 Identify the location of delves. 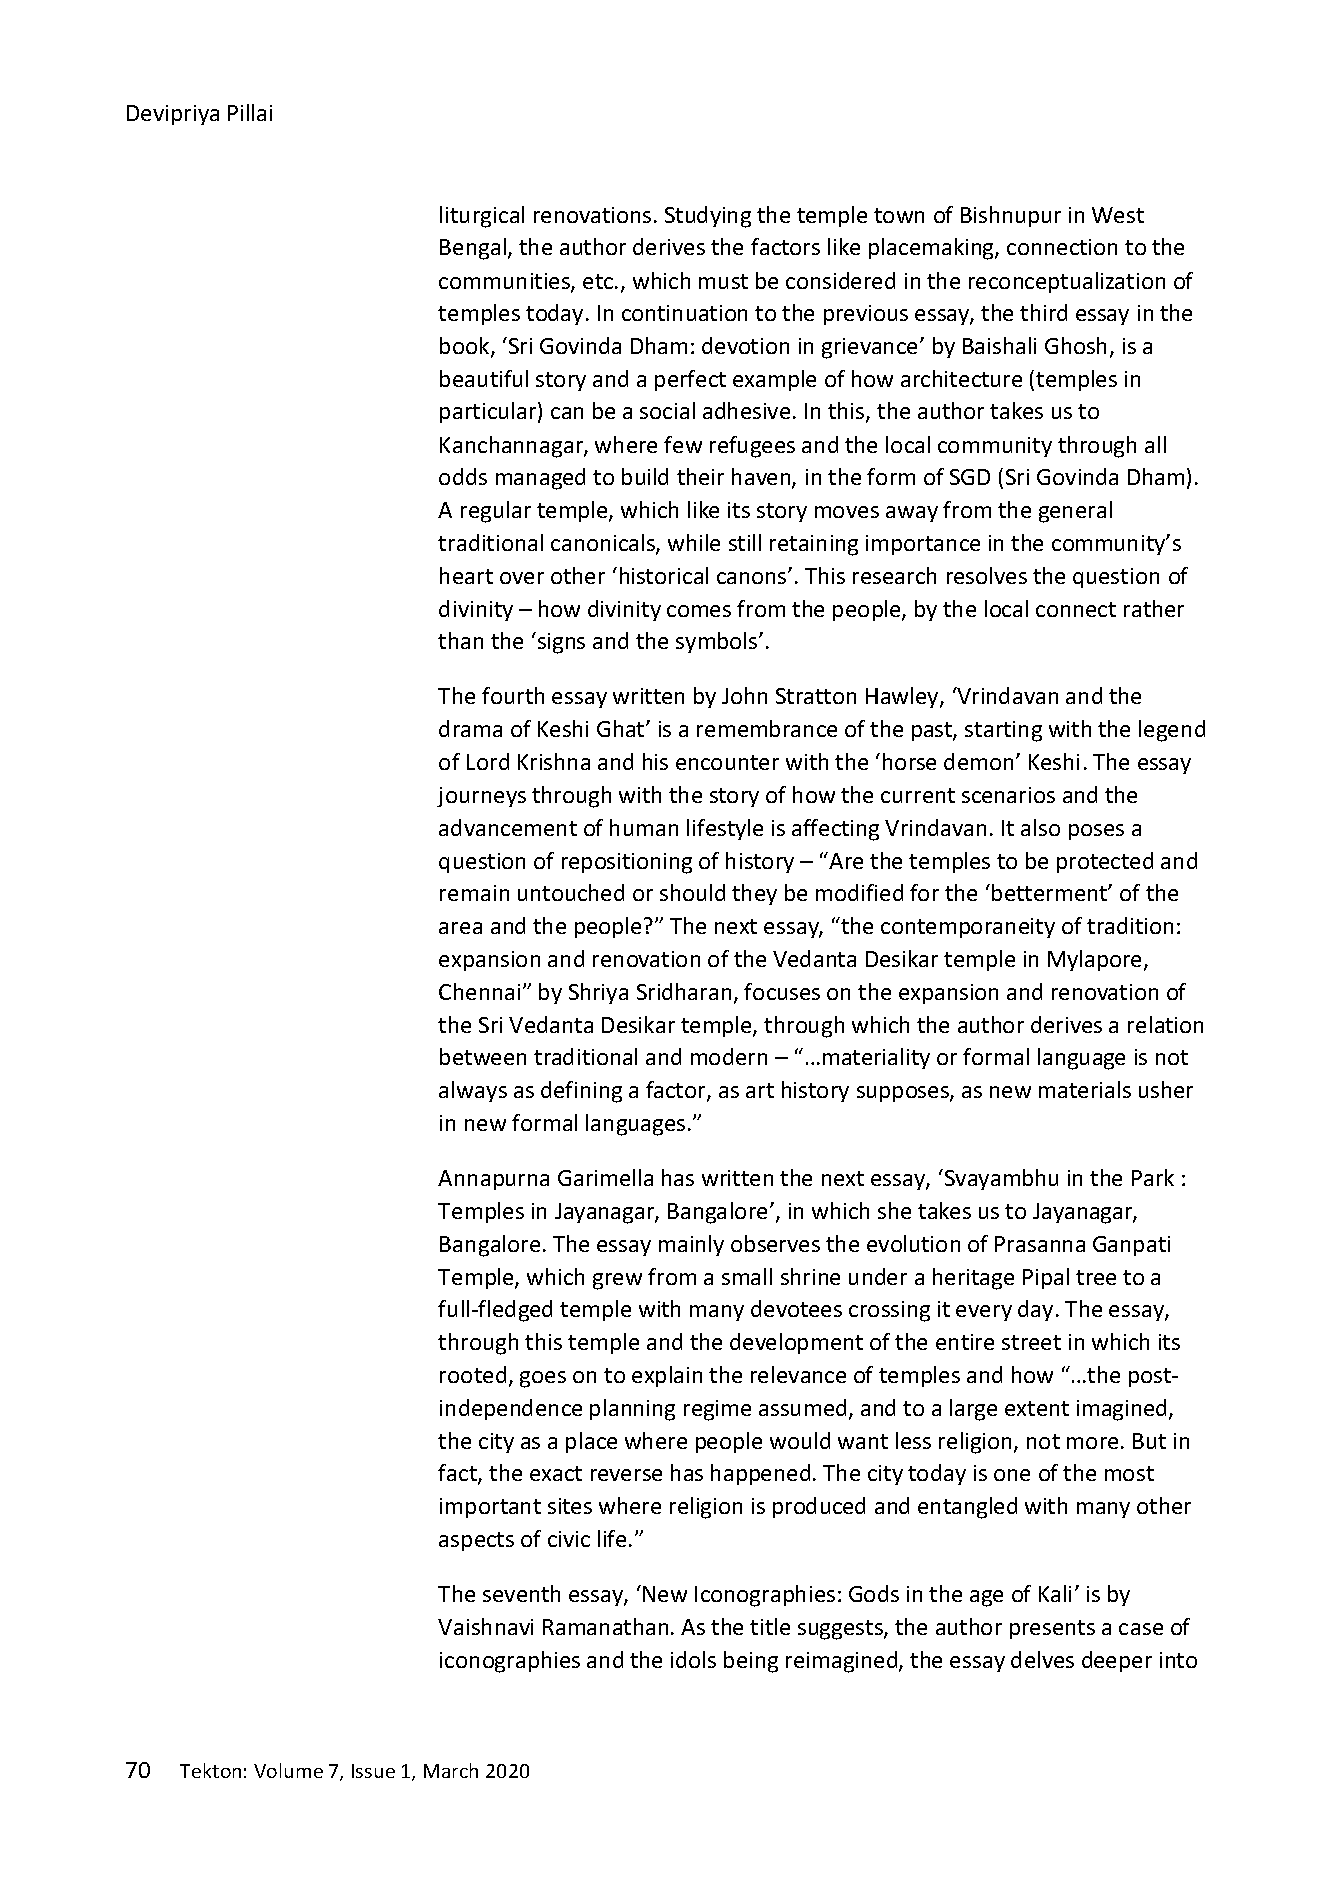
(1042, 1659).
